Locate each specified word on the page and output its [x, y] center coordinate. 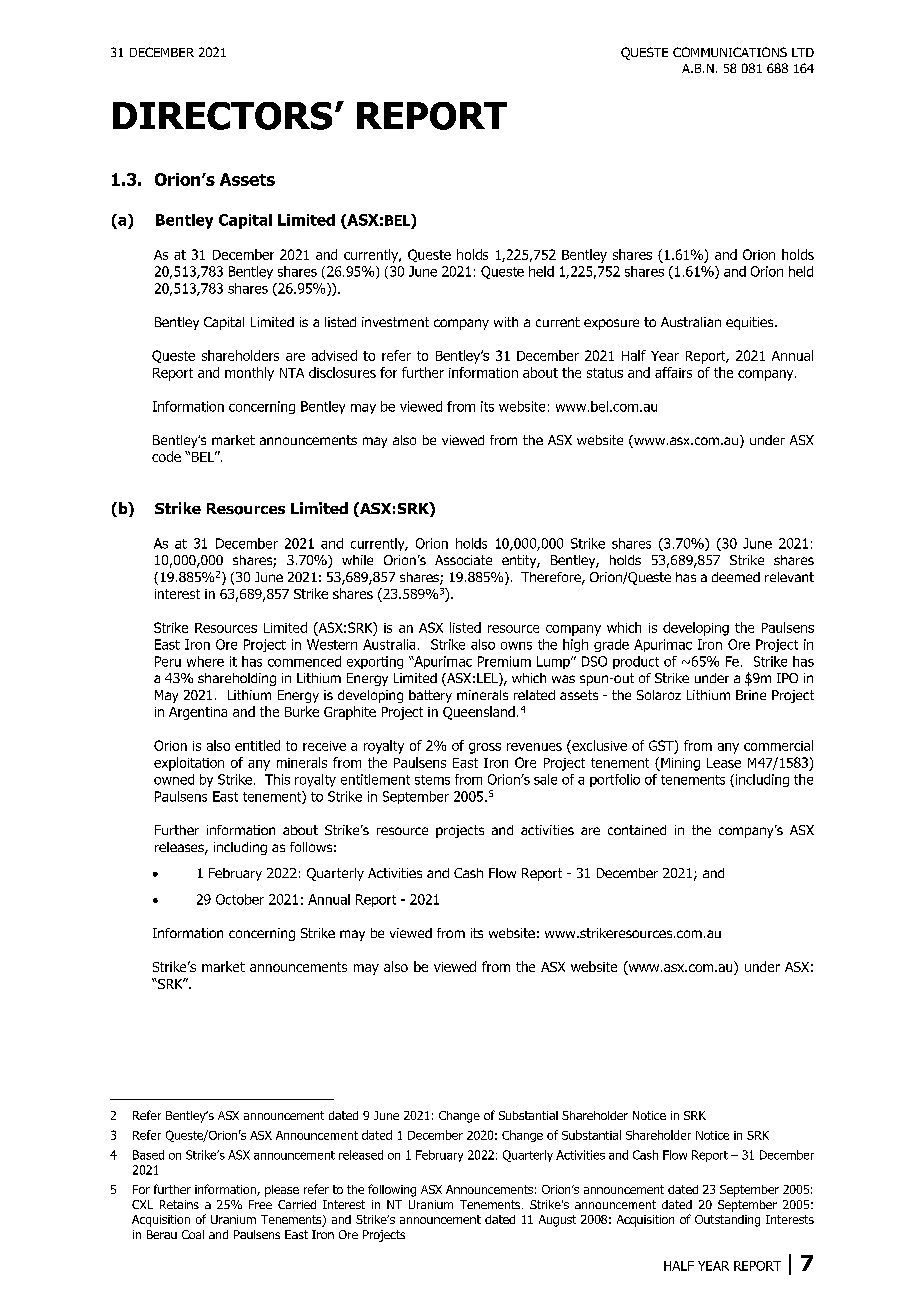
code [166, 456]
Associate [463, 560]
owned [174, 779]
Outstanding [727, 1221]
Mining [679, 764]
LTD [803, 52]
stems [432, 780]
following [392, 1190]
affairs [673, 372]
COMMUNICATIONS [730, 52]
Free [260, 1204]
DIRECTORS [222, 116]
